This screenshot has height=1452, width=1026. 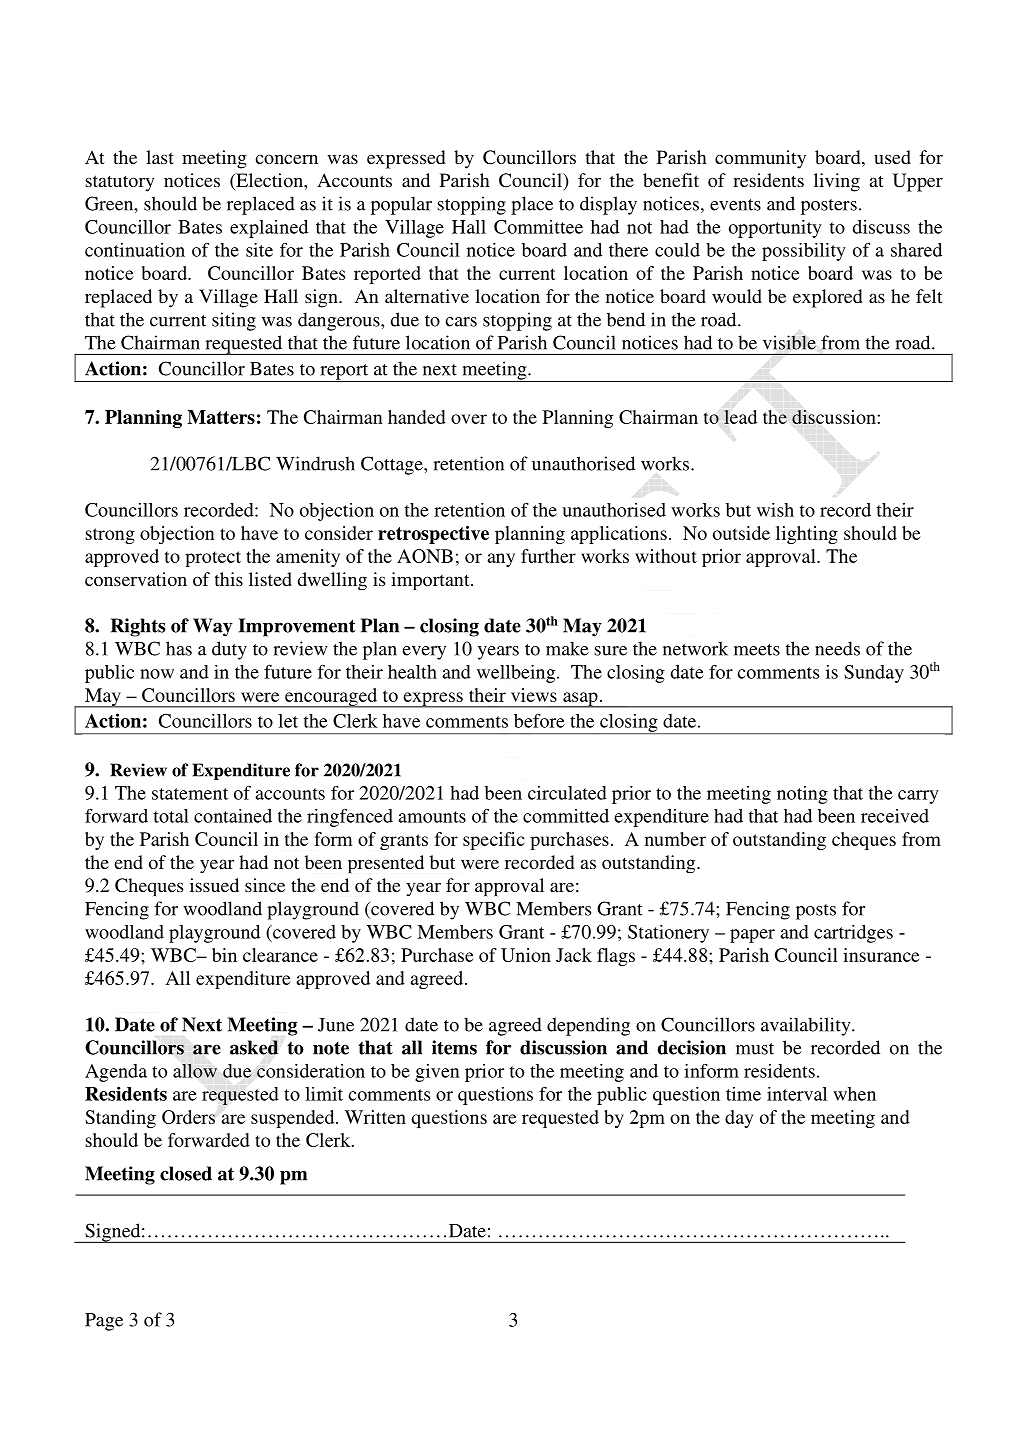 What do you see at coordinates (160, 157) in the screenshot?
I see `last` at bounding box center [160, 157].
